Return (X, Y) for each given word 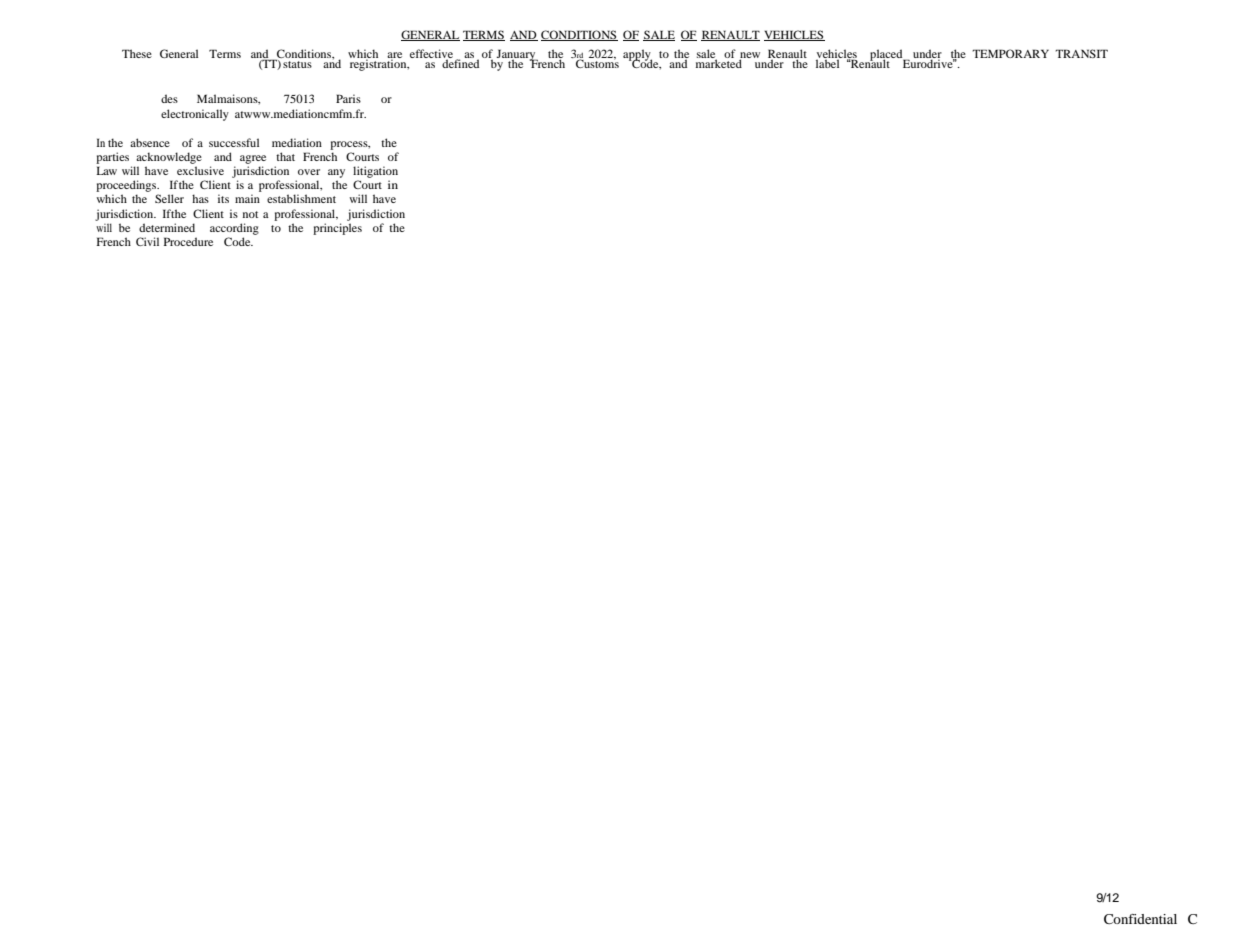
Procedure (188, 241)
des (169, 98)
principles (337, 229)
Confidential (1140, 919)
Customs (597, 63)
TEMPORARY (1010, 53)
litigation (375, 172)
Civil (147, 241)
